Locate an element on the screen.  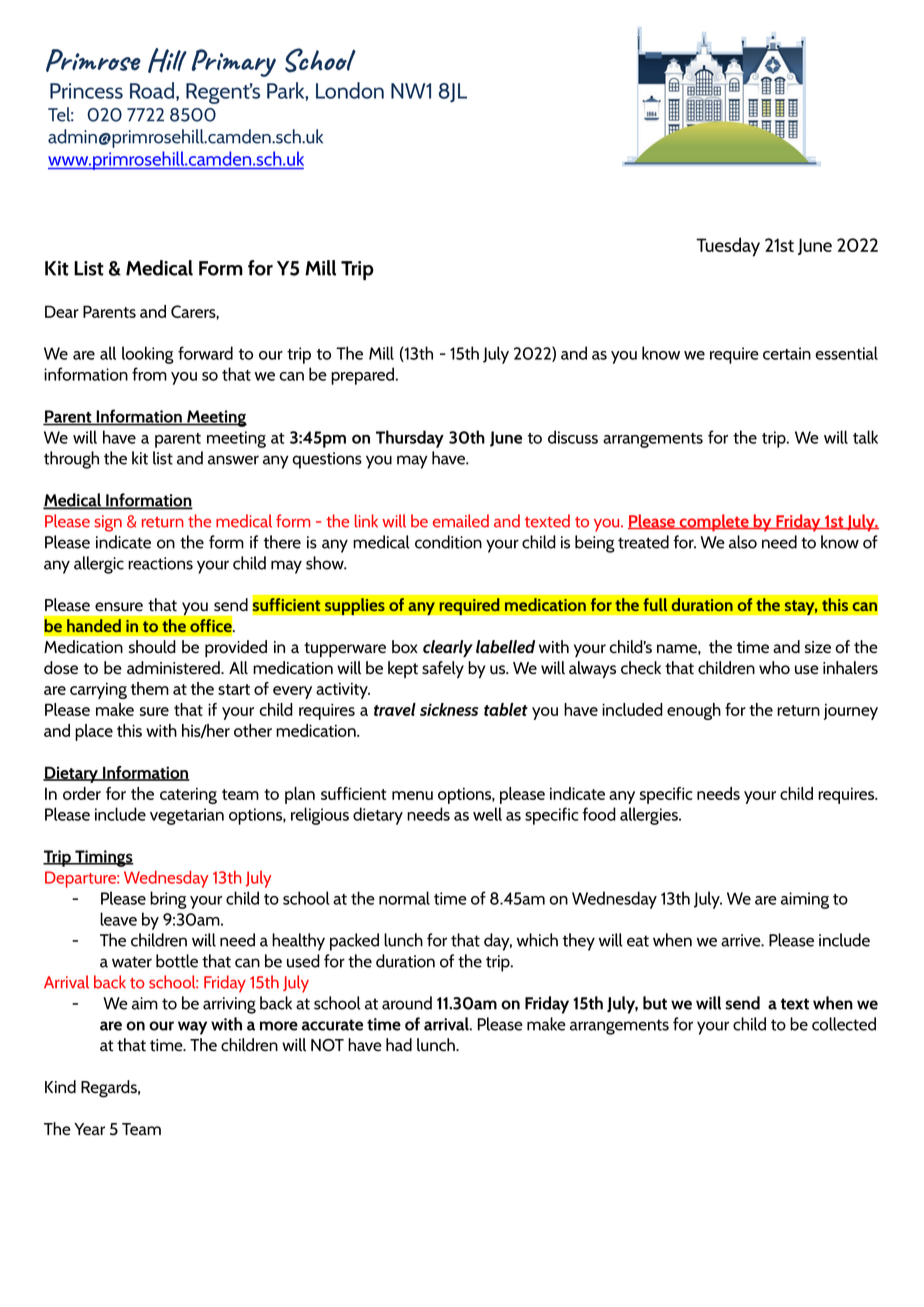
Tuesday is located at coordinates (728, 247).
